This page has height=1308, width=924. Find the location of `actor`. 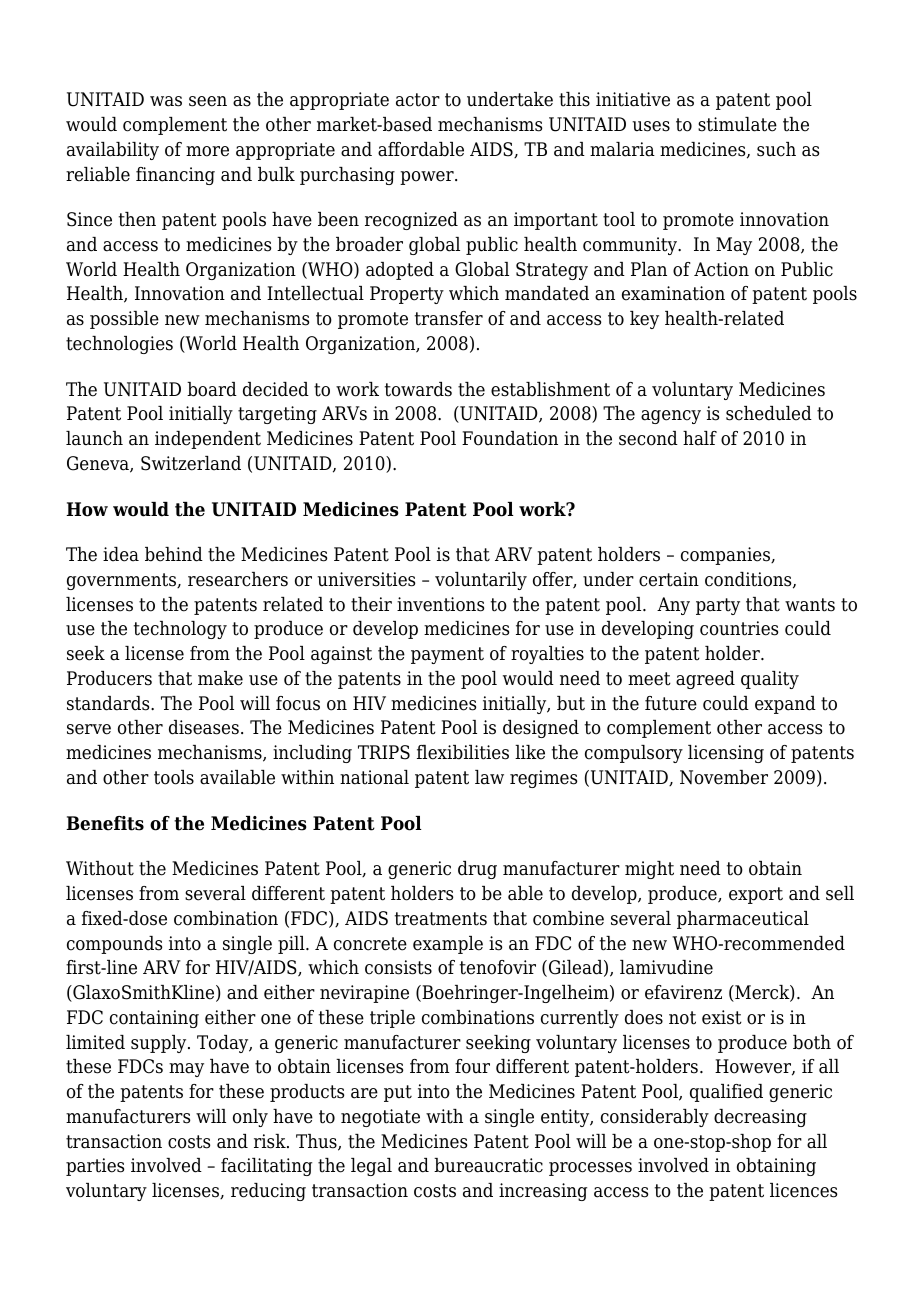

actor is located at coordinates (418, 100).
